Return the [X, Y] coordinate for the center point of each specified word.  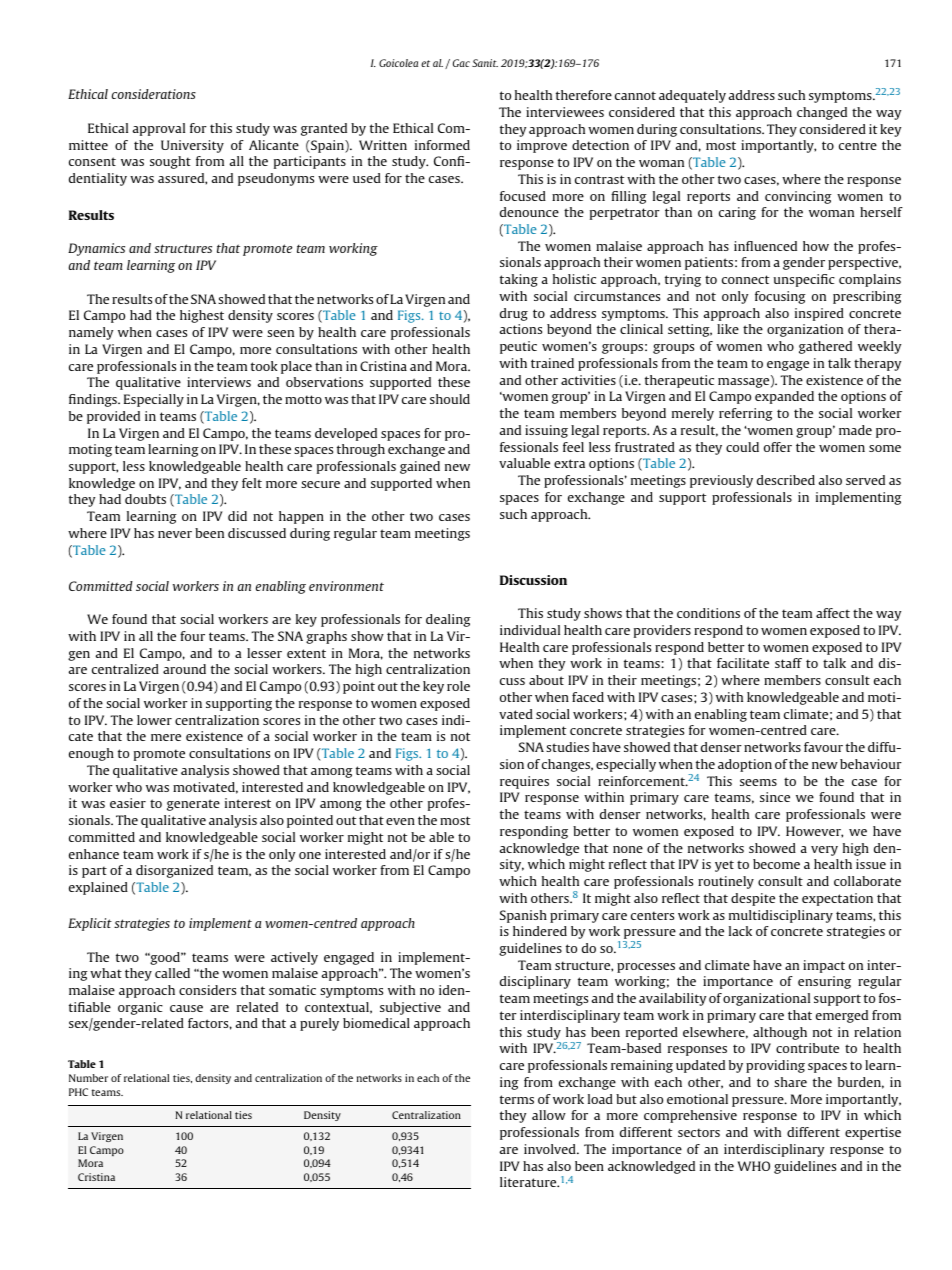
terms [517, 1099]
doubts [145, 499]
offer [778, 447]
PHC [78, 1092]
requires [524, 782]
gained [420, 467]
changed [822, 113]
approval [159, 129]
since [775, 797]
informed [442, 145]
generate [193, 805]
